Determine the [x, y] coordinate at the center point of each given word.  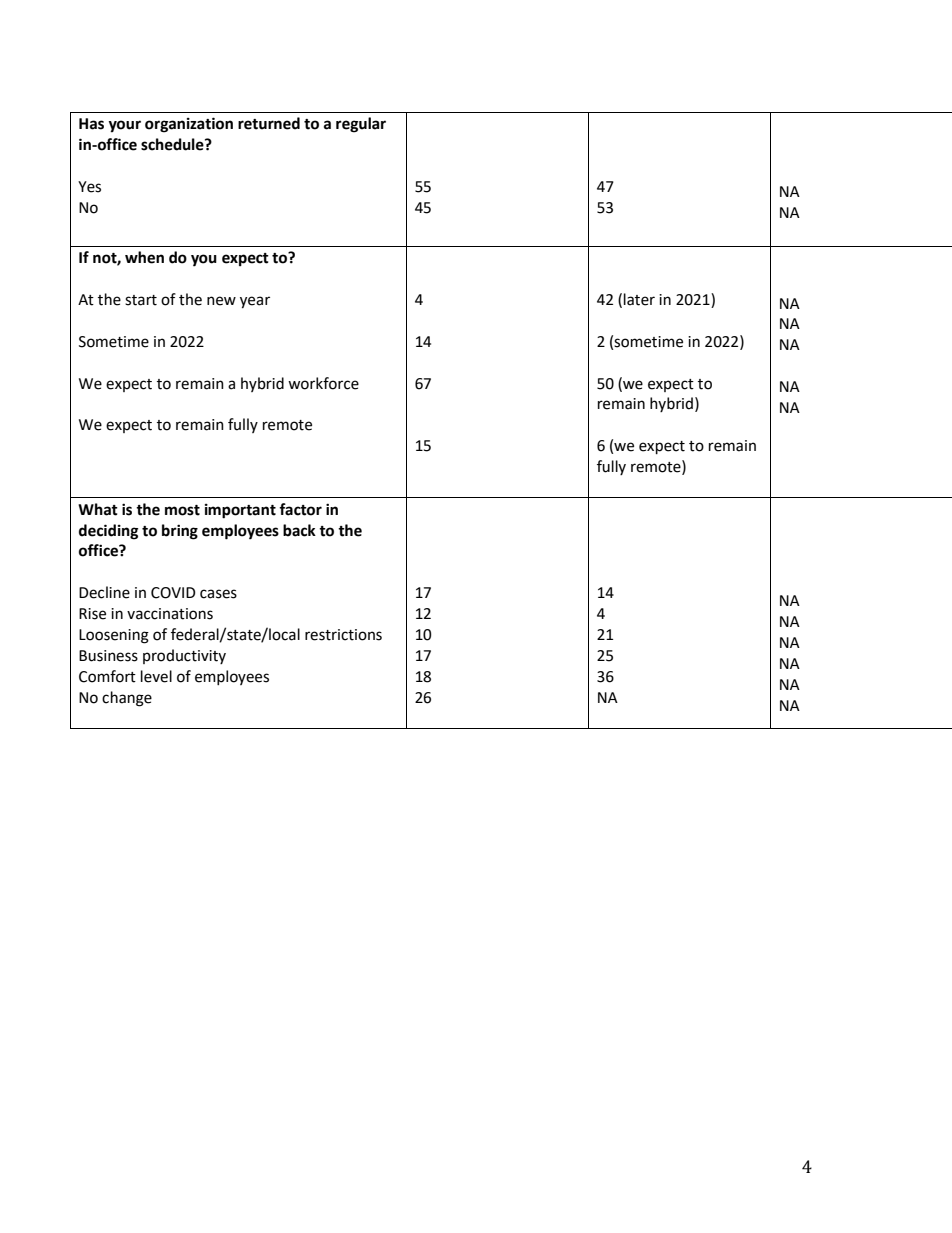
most [182, 510]
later [639, 299]
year [255, 302]
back [299, 530]
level [156, 676]
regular [361, 125]
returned [269, 123]
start [141, 300]
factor [300, 509]
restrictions [343, 635]
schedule [173, 144]
